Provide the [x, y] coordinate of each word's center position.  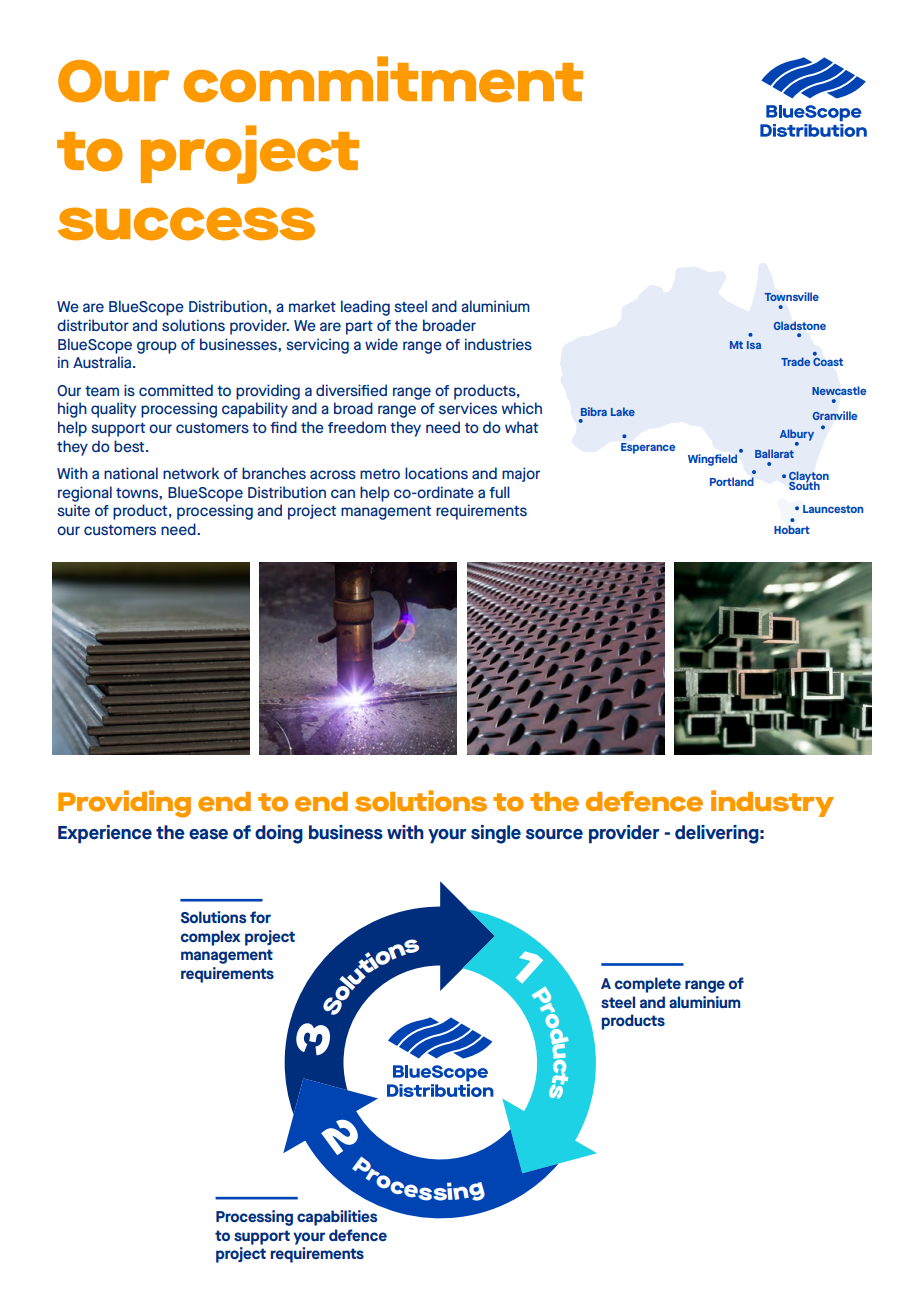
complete [648, 985]
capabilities [337, 1218]
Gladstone [800, 325]
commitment [383, 79]
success [186, 224]
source [554, 834]
